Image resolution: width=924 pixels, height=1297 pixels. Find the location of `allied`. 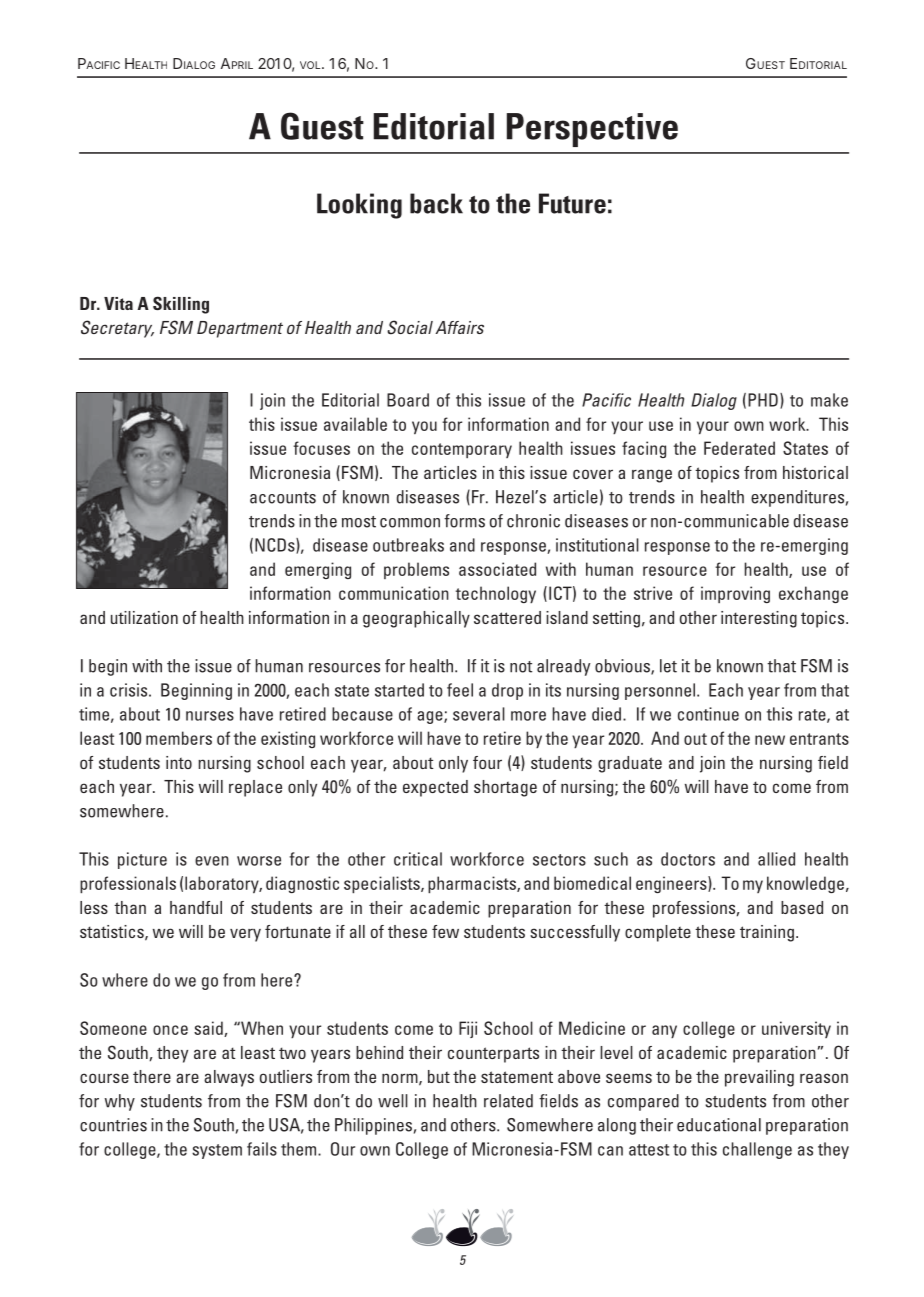

allied is located at coordinates (776, 859).
